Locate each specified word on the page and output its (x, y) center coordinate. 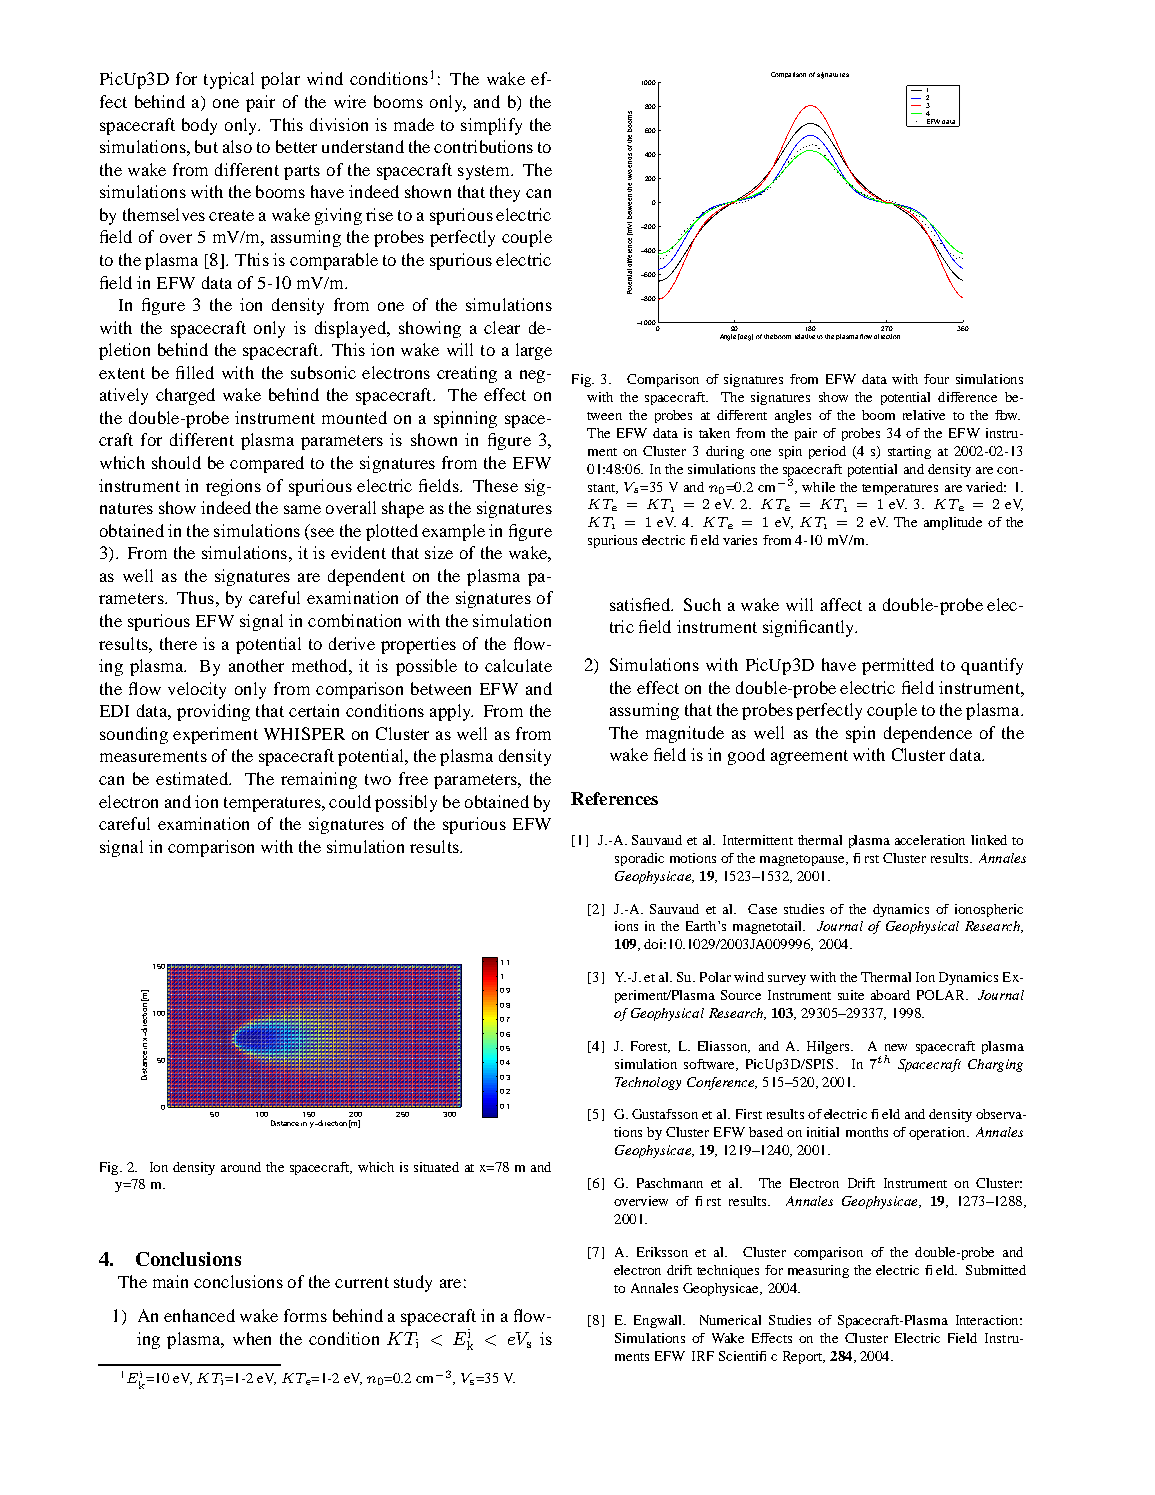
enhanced (199, 1315)
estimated (193, 778)
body (199, 126)
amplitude (953, 523)
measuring (818, 1271)
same (302, 509)
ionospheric (989, 910)
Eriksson (662, 1252)
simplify (491, 126)
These (495, 485)
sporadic (639, 859)
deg (746, 337)
